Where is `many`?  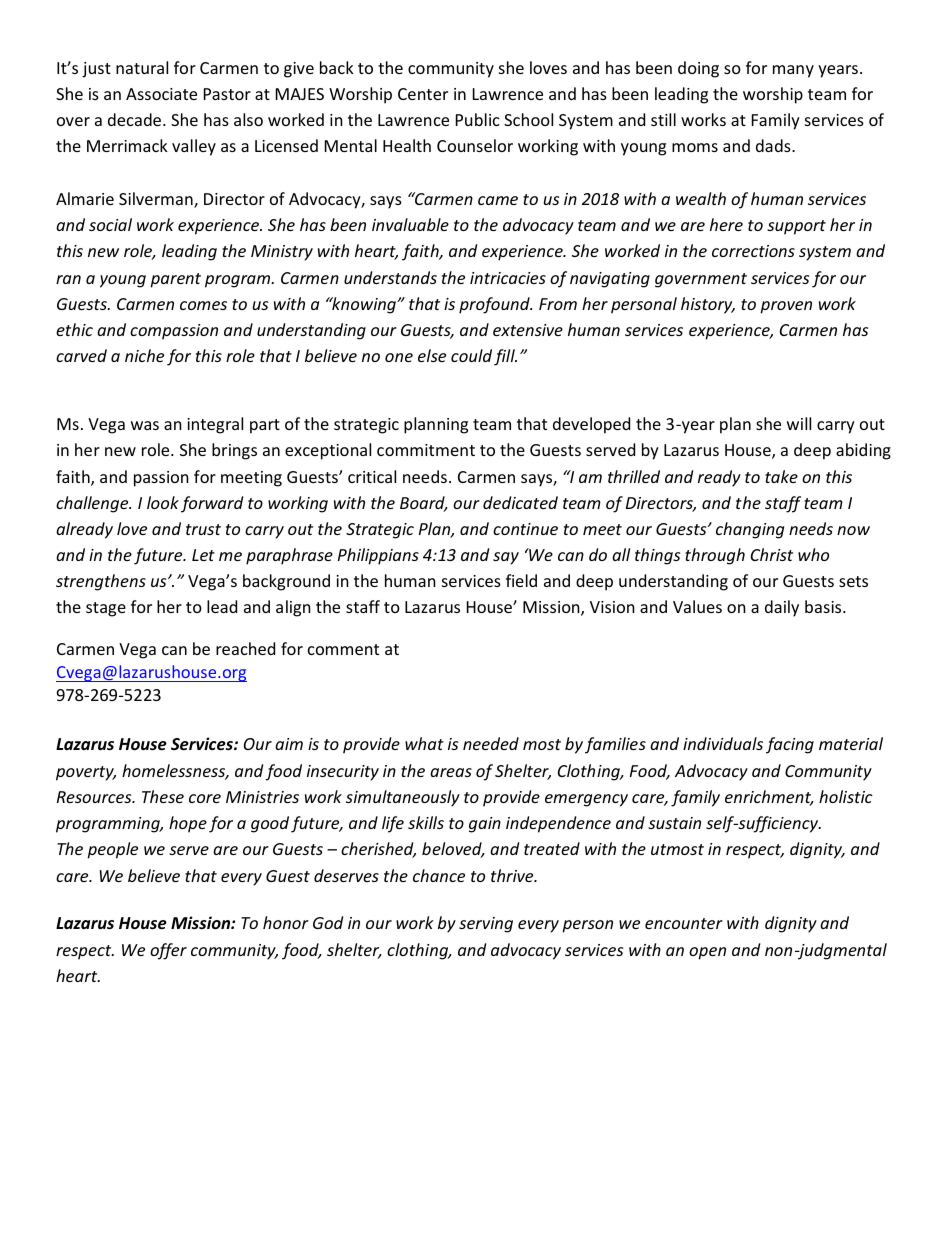
many is located at coordinates (793, 71).
